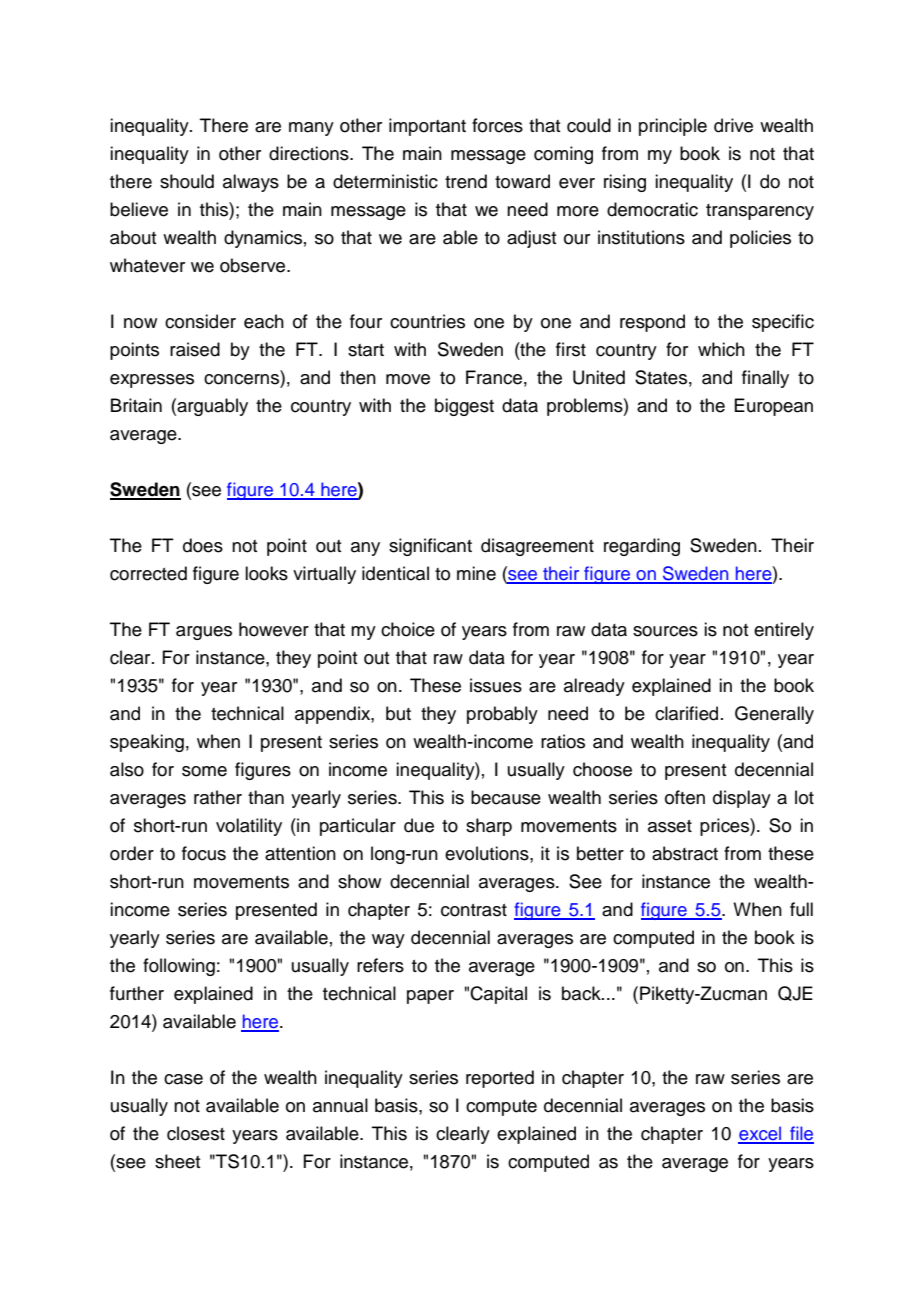 Image resolution: width=924 pixels, height=1309 pixels. What do you see at coordinates (187, 181) in the screenshot?
I see `should` at bounding box center [187, 181].
